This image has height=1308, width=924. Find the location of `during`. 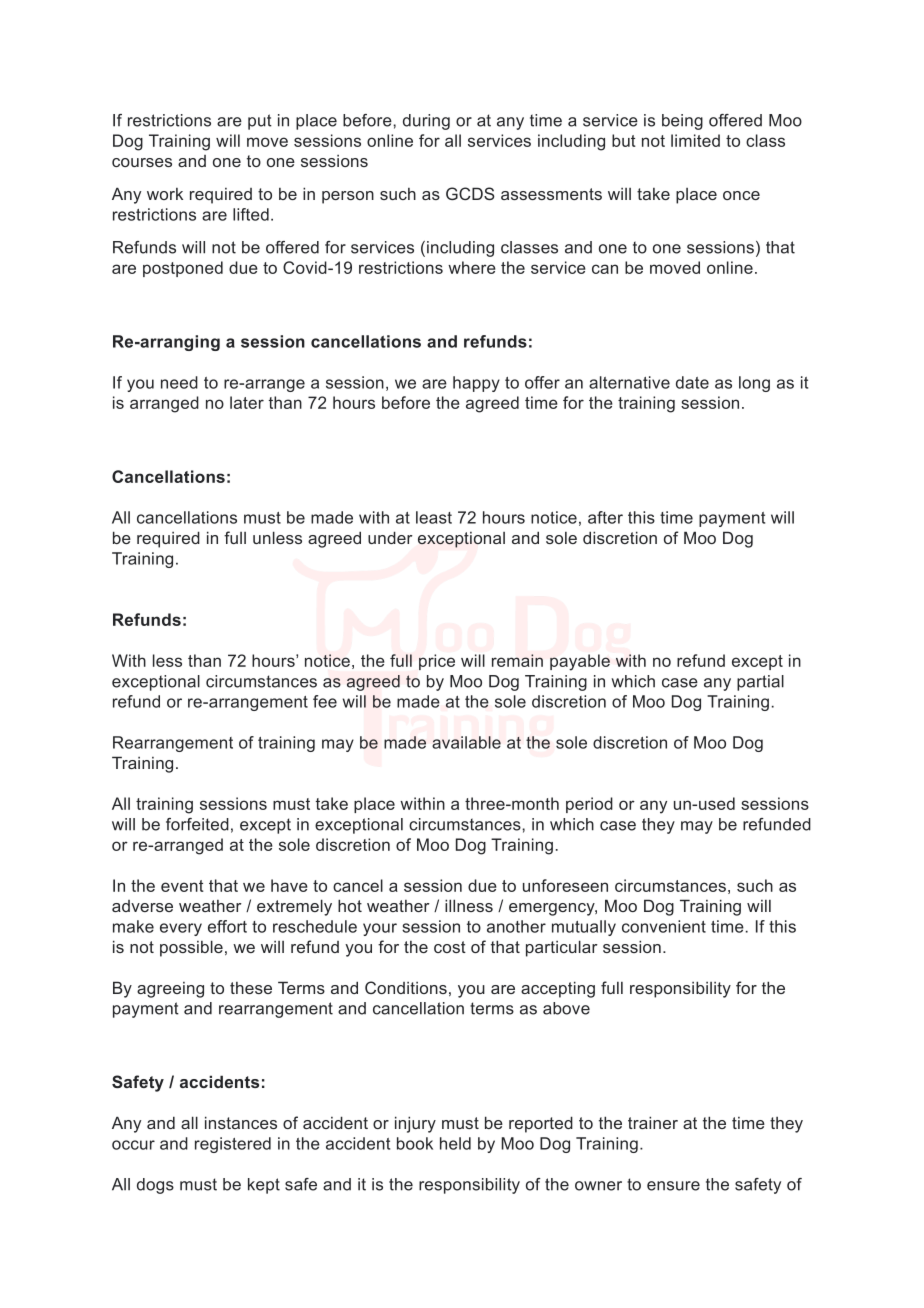

during is located at coordinates (426, 122).
